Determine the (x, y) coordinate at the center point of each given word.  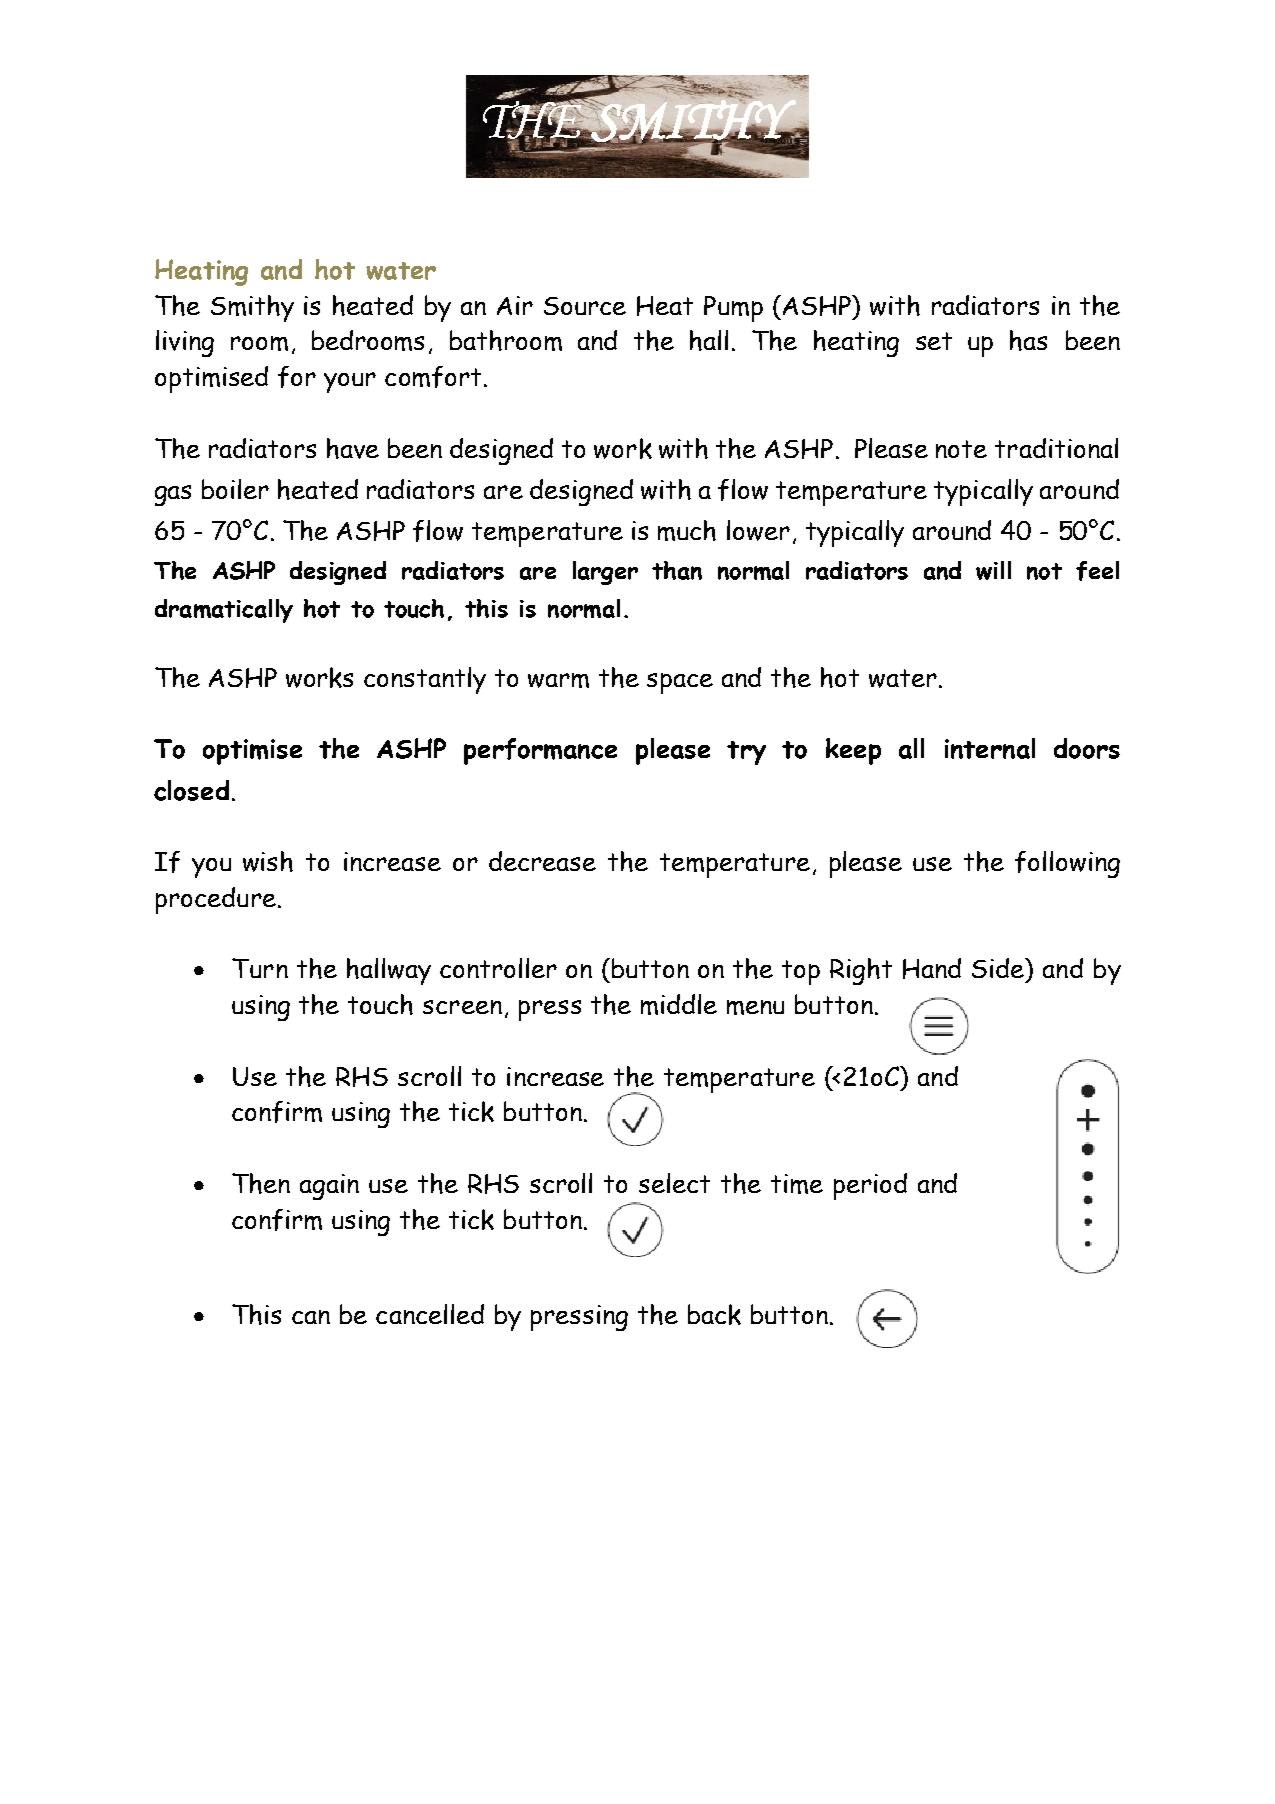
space (680, 683)
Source (585, 306)
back (714, 1314)
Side (999, 968)
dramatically (224, 611)
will (993, 570)
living (185, 343)
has (1028, 340)
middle (679, 1004)
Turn (260, 968)
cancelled (430, 1314)
